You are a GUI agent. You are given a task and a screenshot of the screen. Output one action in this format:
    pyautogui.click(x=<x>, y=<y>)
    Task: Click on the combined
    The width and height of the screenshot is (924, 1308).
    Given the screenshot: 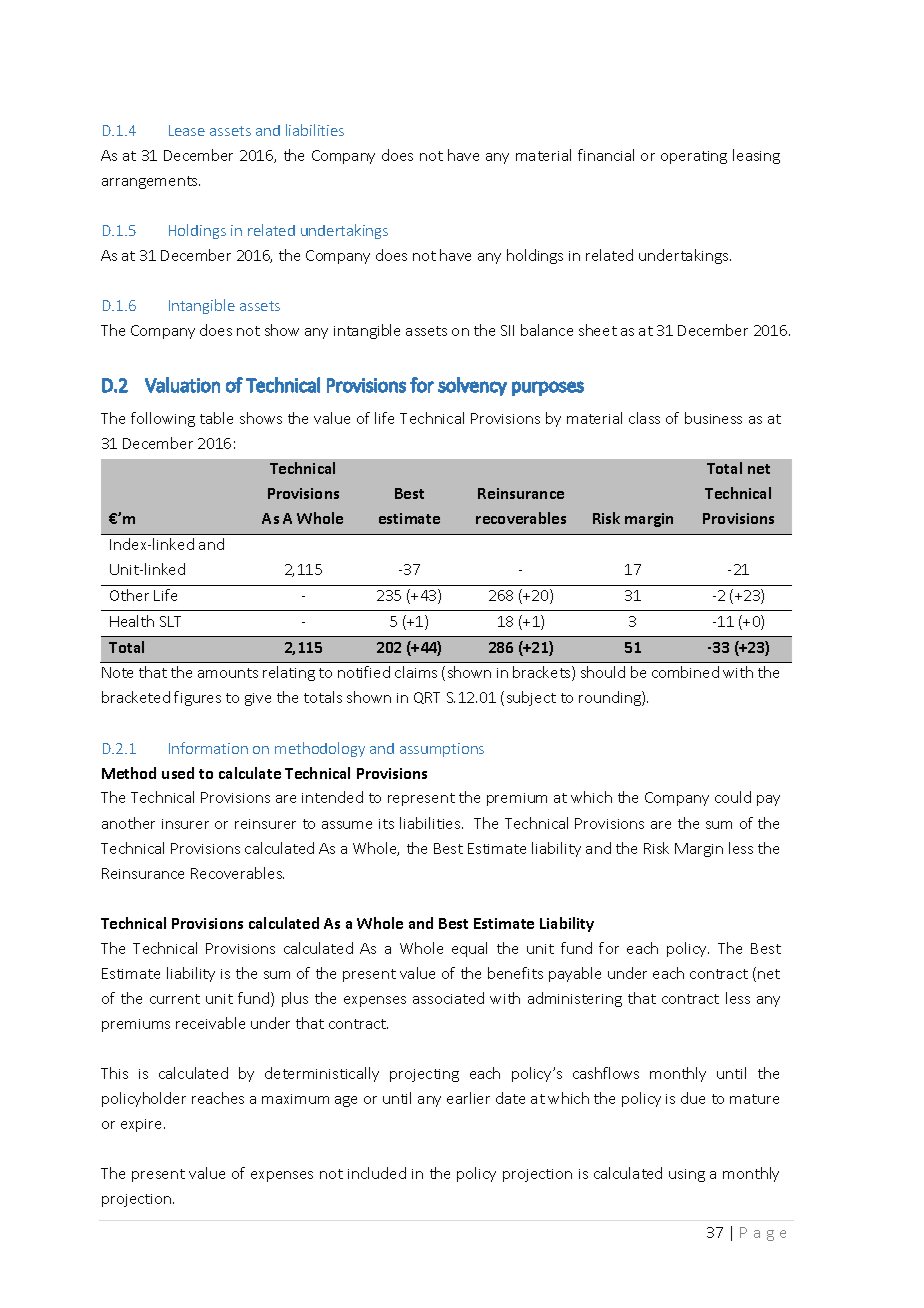 What is the action you would take?
    pyautogui.click(x=685, y=672)
